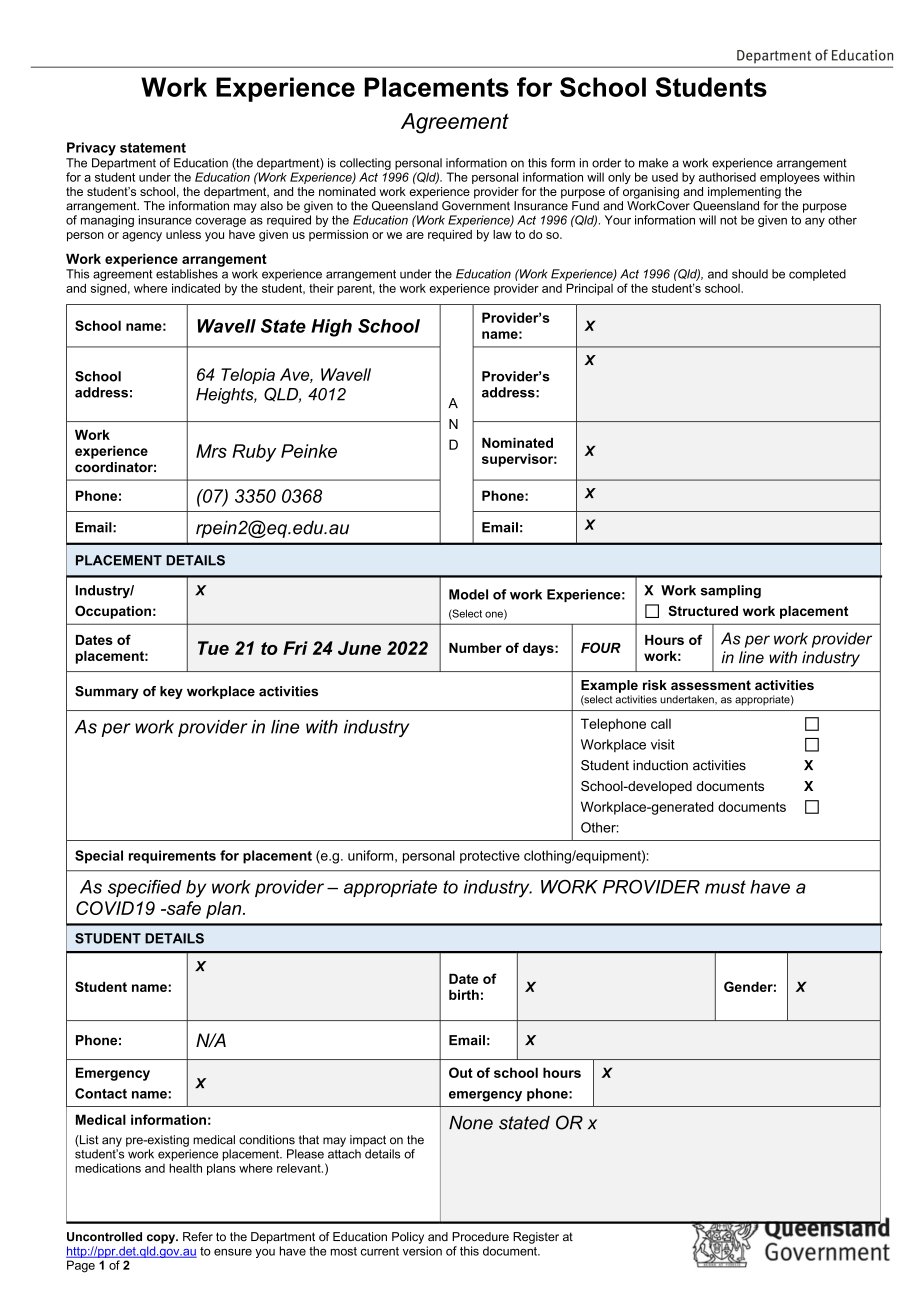 This screenshot has height=1308, width=924. Describe the element at coordinates (731, 591) in the screenshot. I see `sampling` at that location.
